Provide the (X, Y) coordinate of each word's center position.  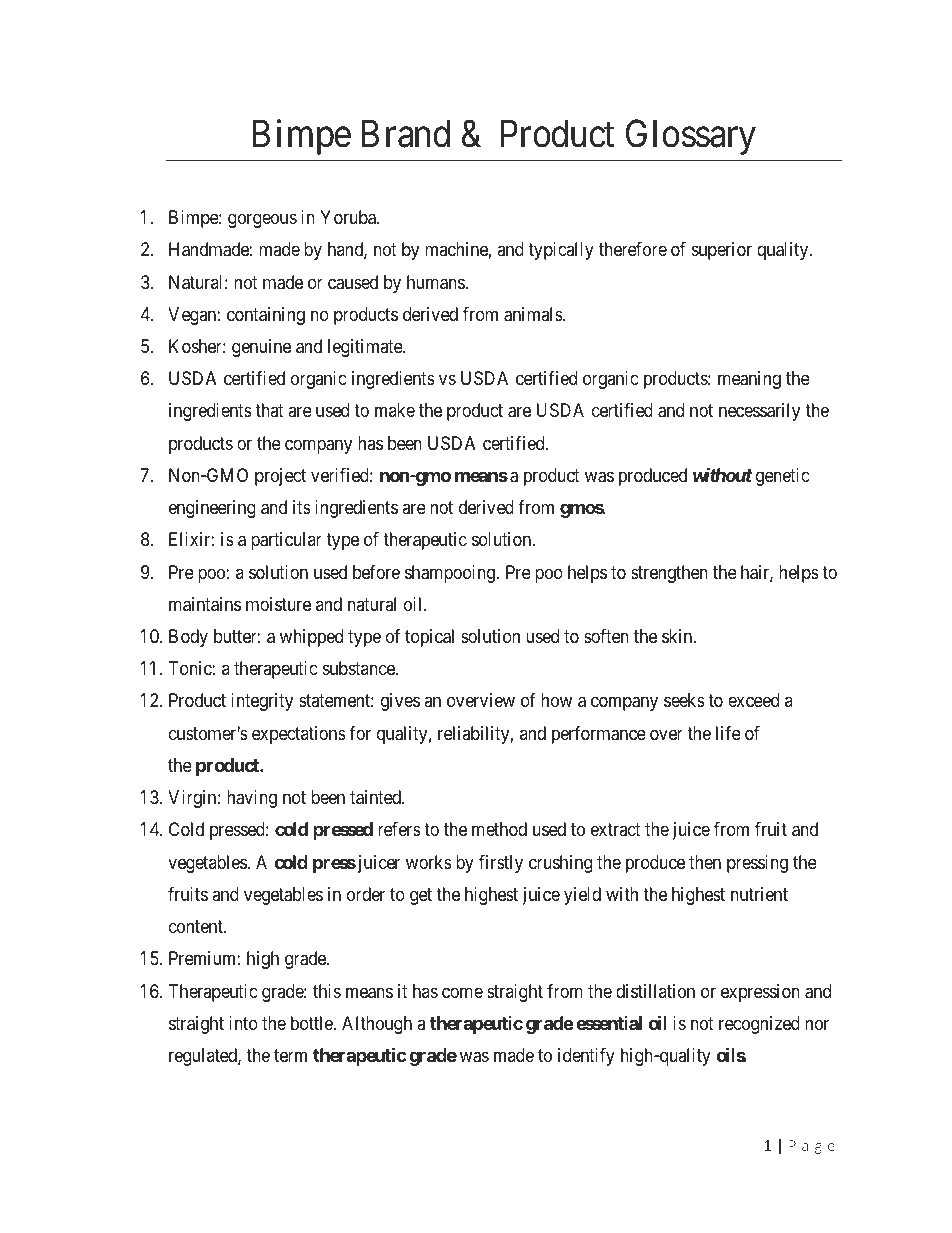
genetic (783, 477)
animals (534, 314)
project (280, 477)
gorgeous (262, 221)
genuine (261, 348)
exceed (753, 700)
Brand (406, 134)
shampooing (450, 574)
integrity (262, 702)
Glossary (691, 137)
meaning (749, 380)
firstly (501, 864)
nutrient (759, 894)
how (556, 700)
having (252, 799)
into (243, 1023)
